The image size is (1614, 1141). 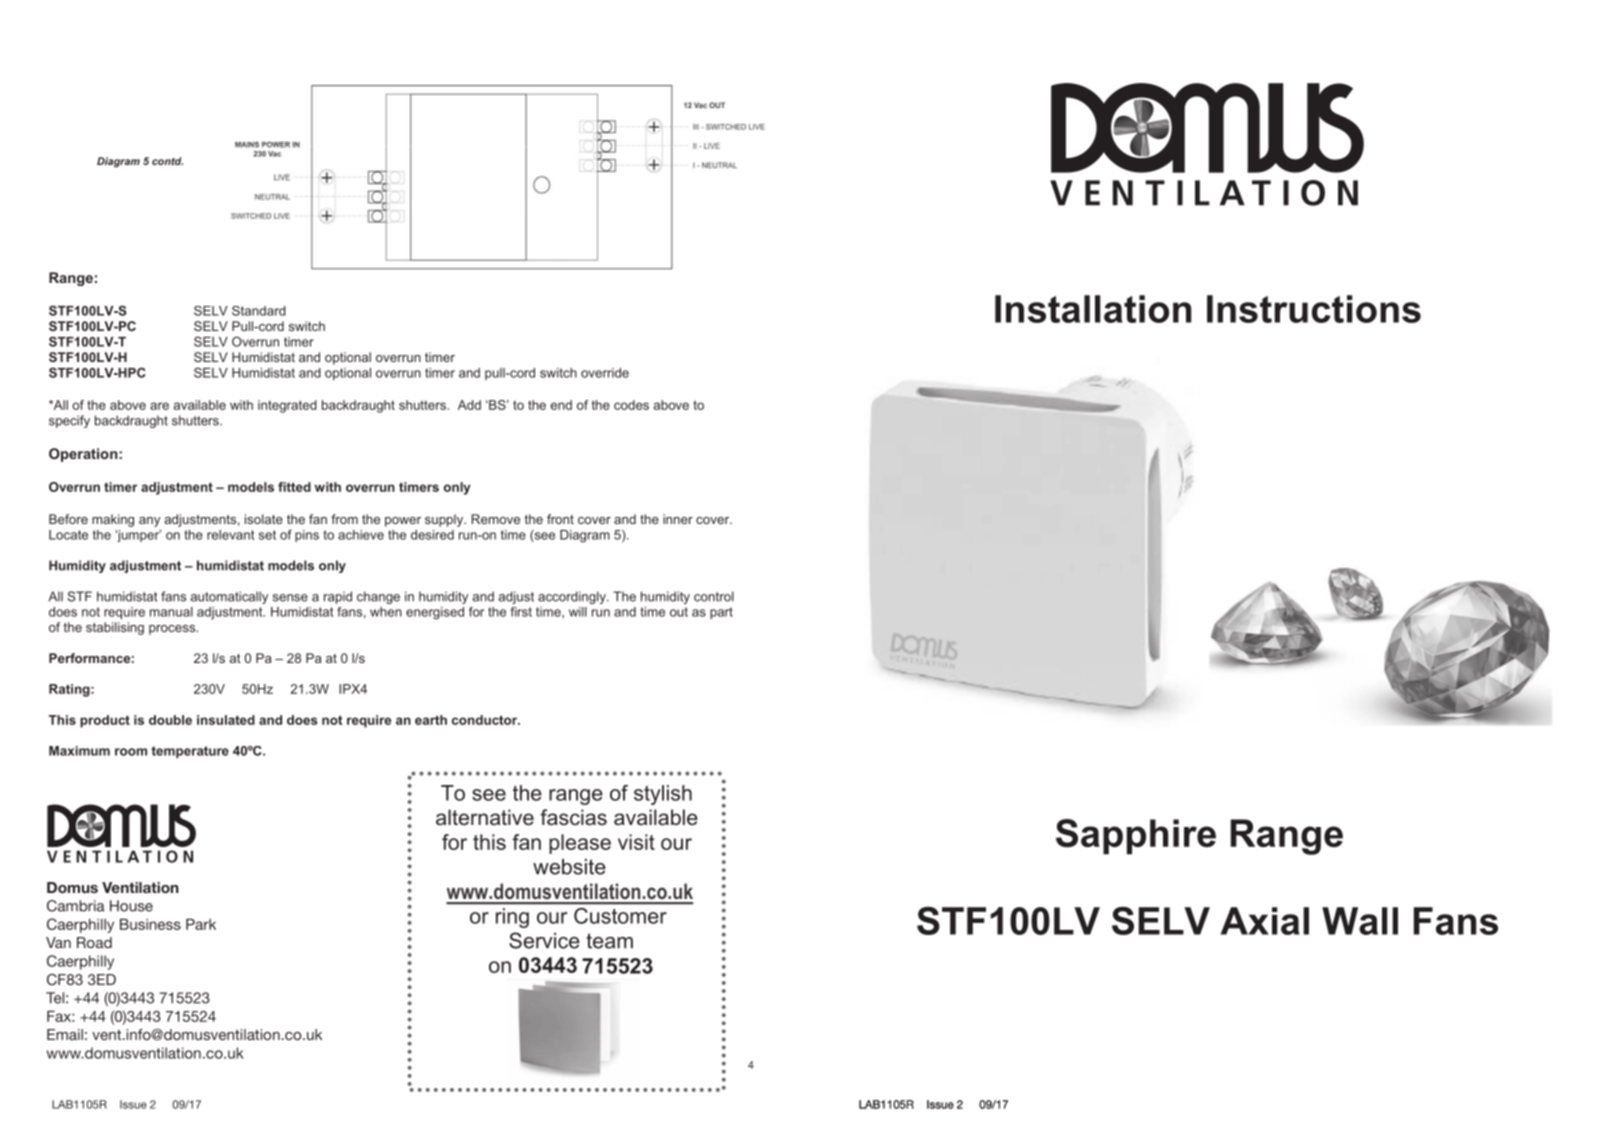 I want to click on out, so click(x=679, y=612).
